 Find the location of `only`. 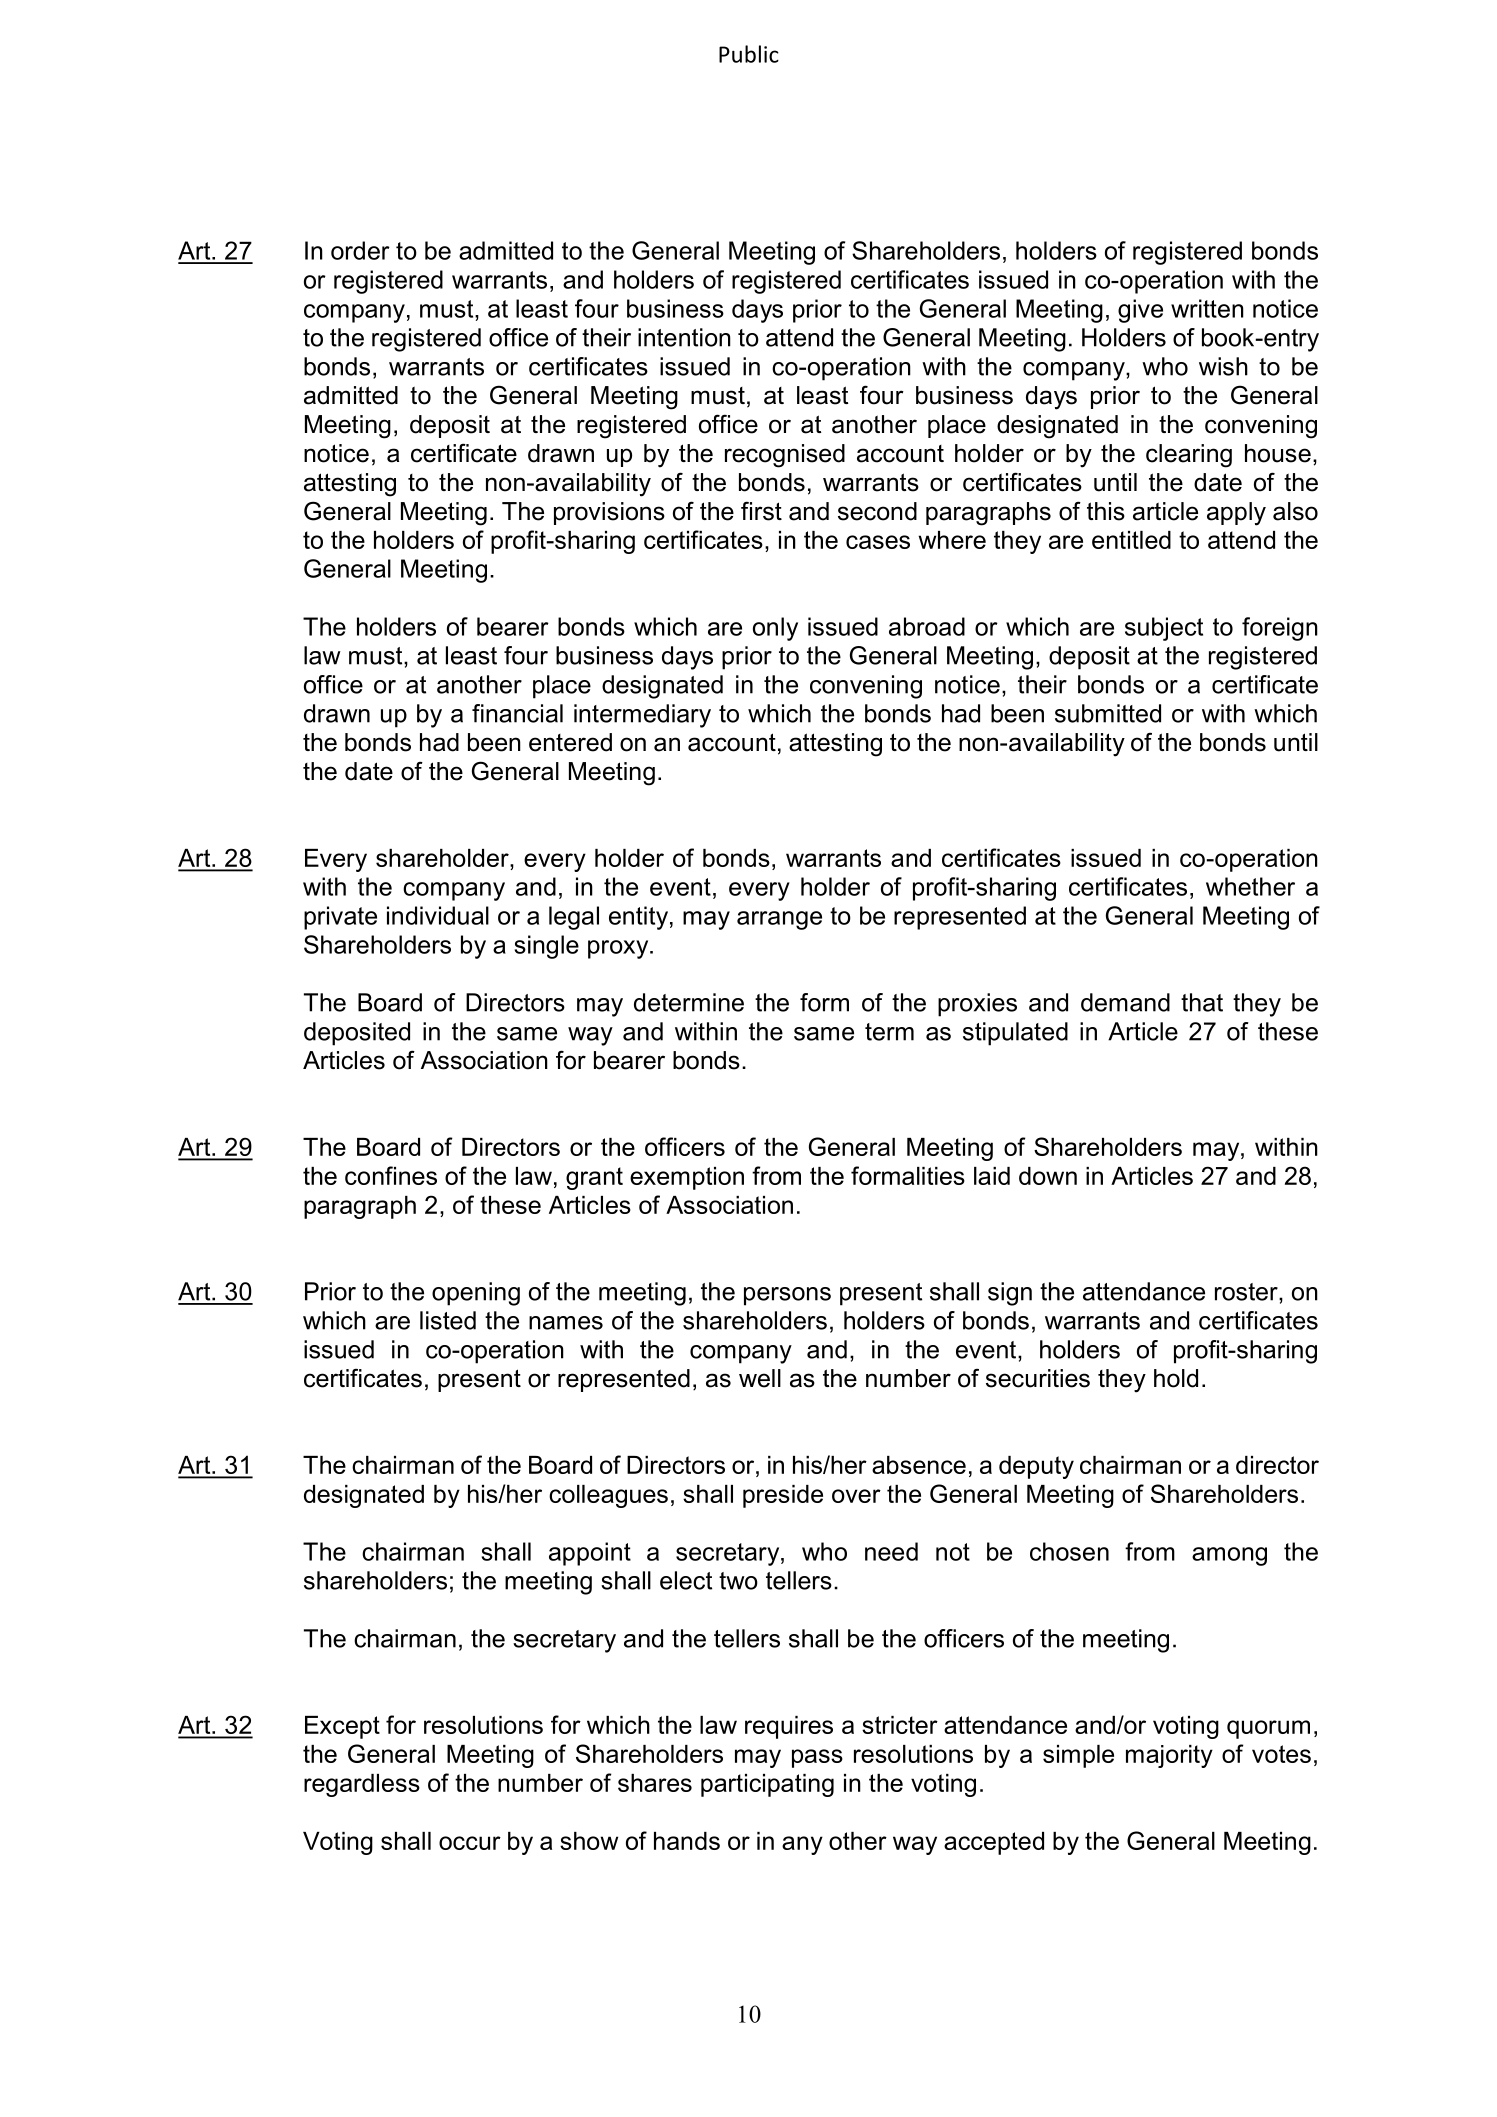

only is located at coordinates (775, 629).
